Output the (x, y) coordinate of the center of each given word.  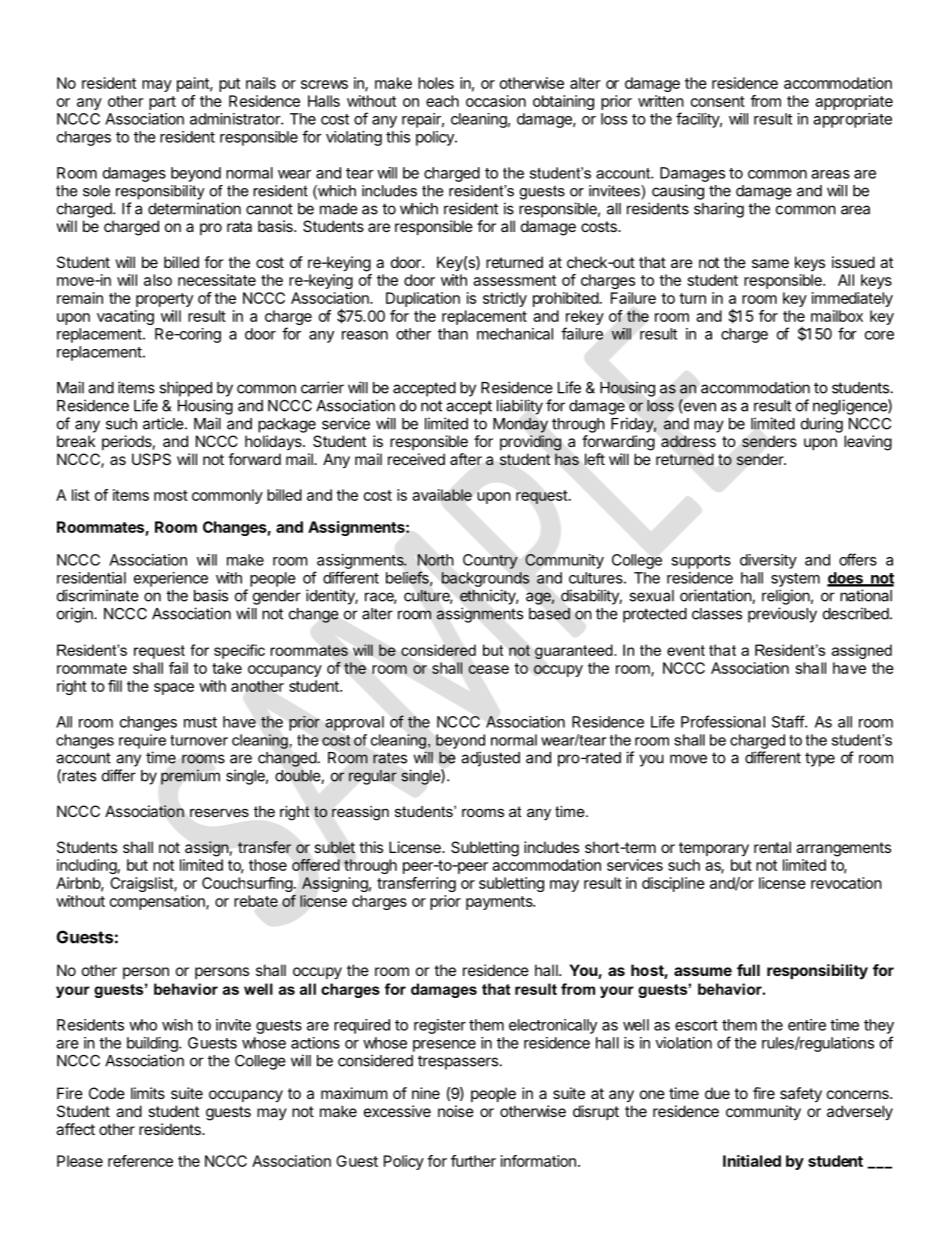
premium (190, 777)
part (162, 103)
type (820, 759)
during (822, 425)
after (466, 459)
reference (140, 1161)
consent (718, 101)
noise (456, 1111)
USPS (151, 459)
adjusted (490, 759)
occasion (496, 101)
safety (801, 1095)
